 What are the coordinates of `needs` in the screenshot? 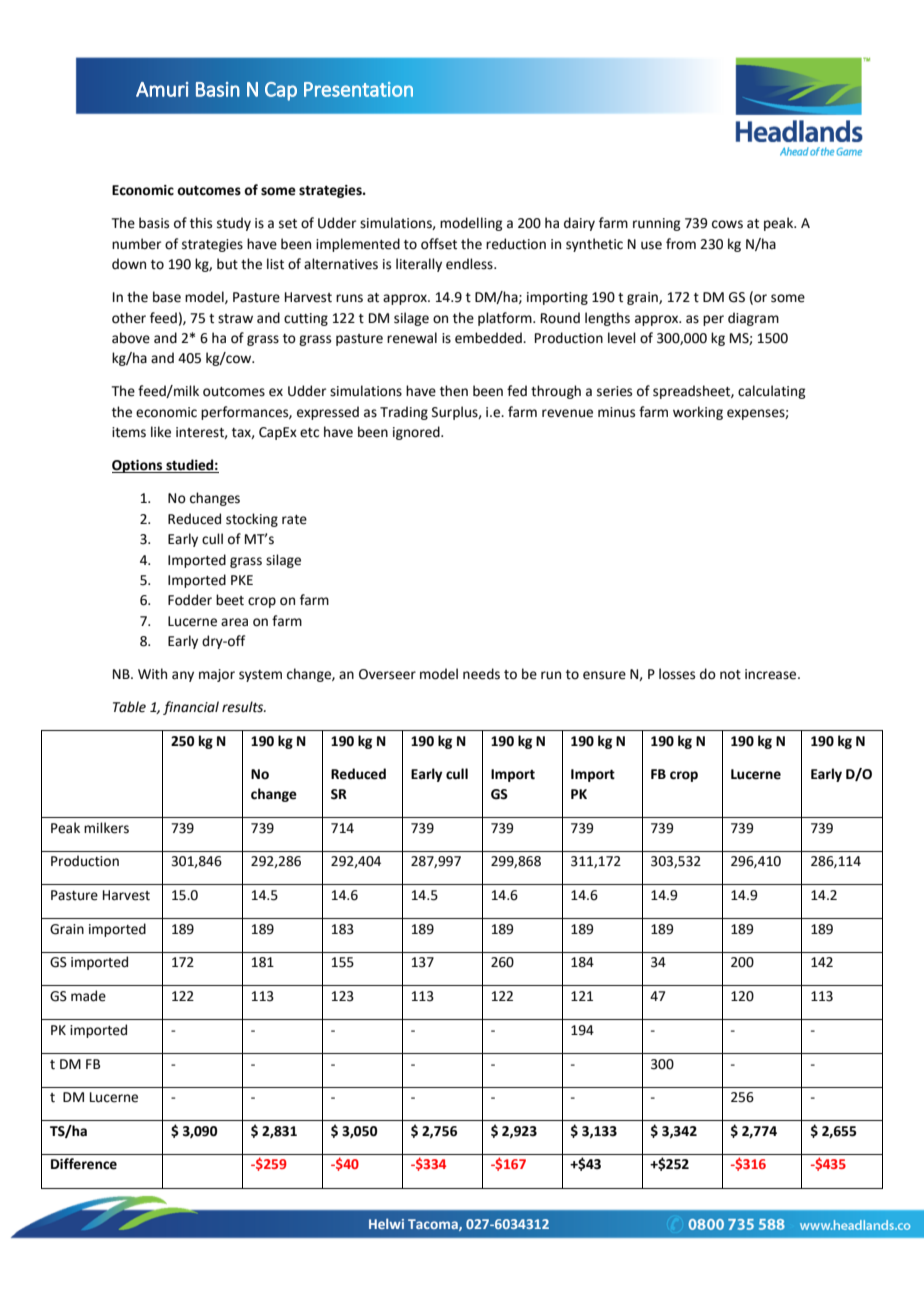 It's located at (481, 674).
